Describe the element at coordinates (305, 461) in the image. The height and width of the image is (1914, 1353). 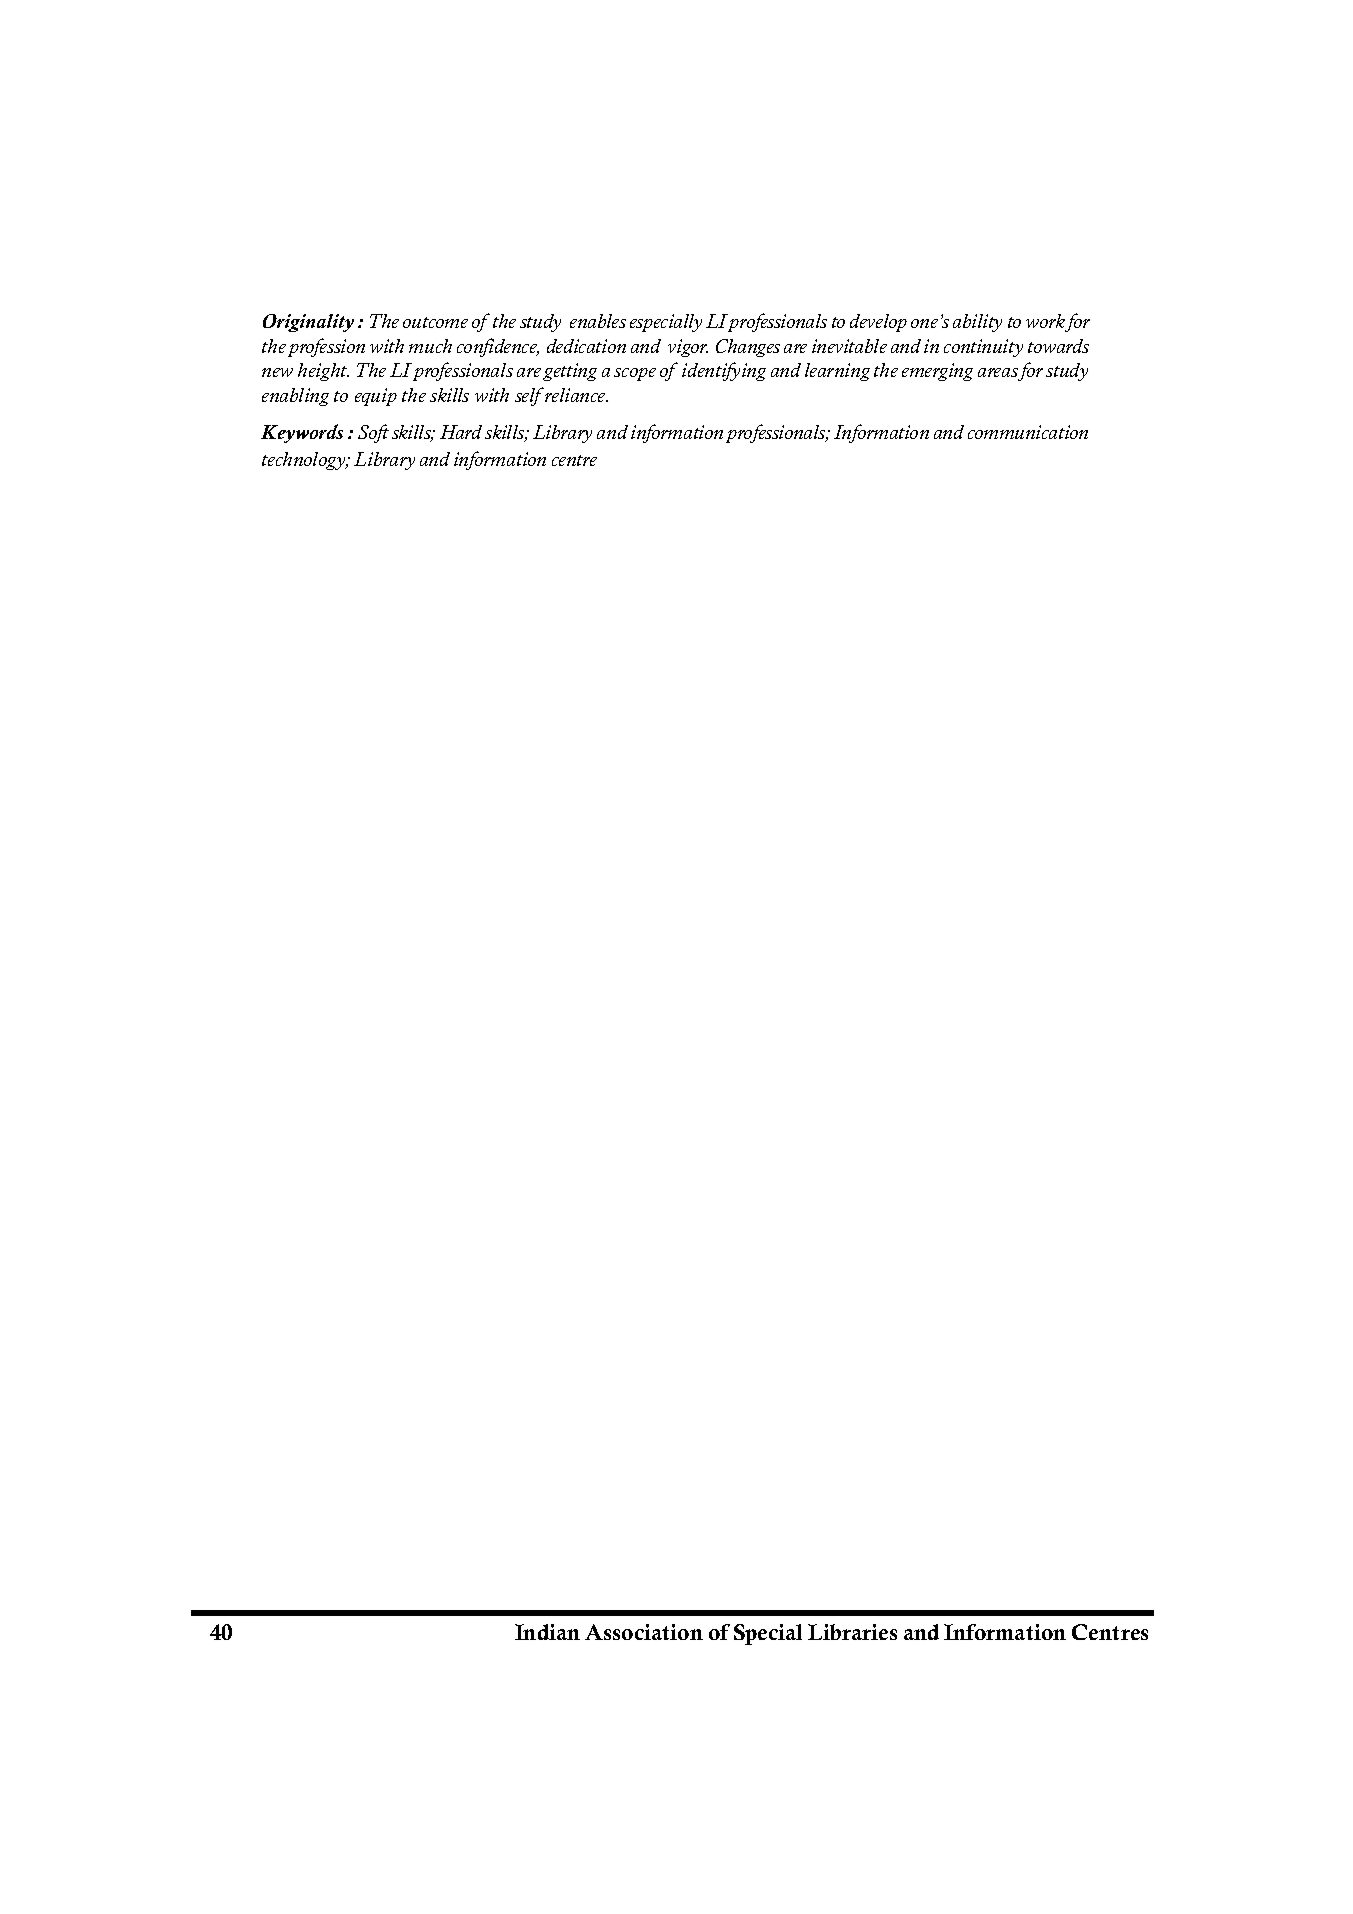
I see `technology` at that location.
